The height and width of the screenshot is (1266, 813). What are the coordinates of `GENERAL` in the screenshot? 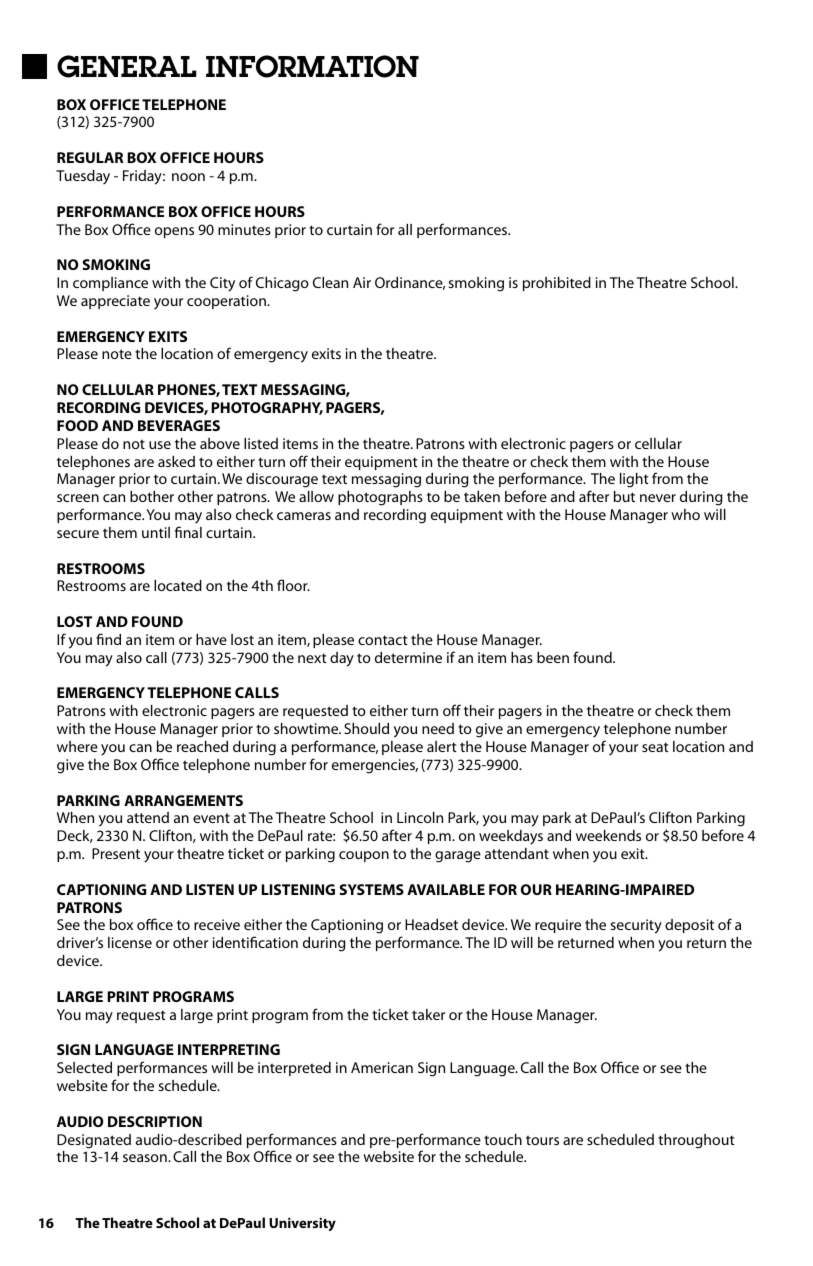 It's located at (127, 66).
